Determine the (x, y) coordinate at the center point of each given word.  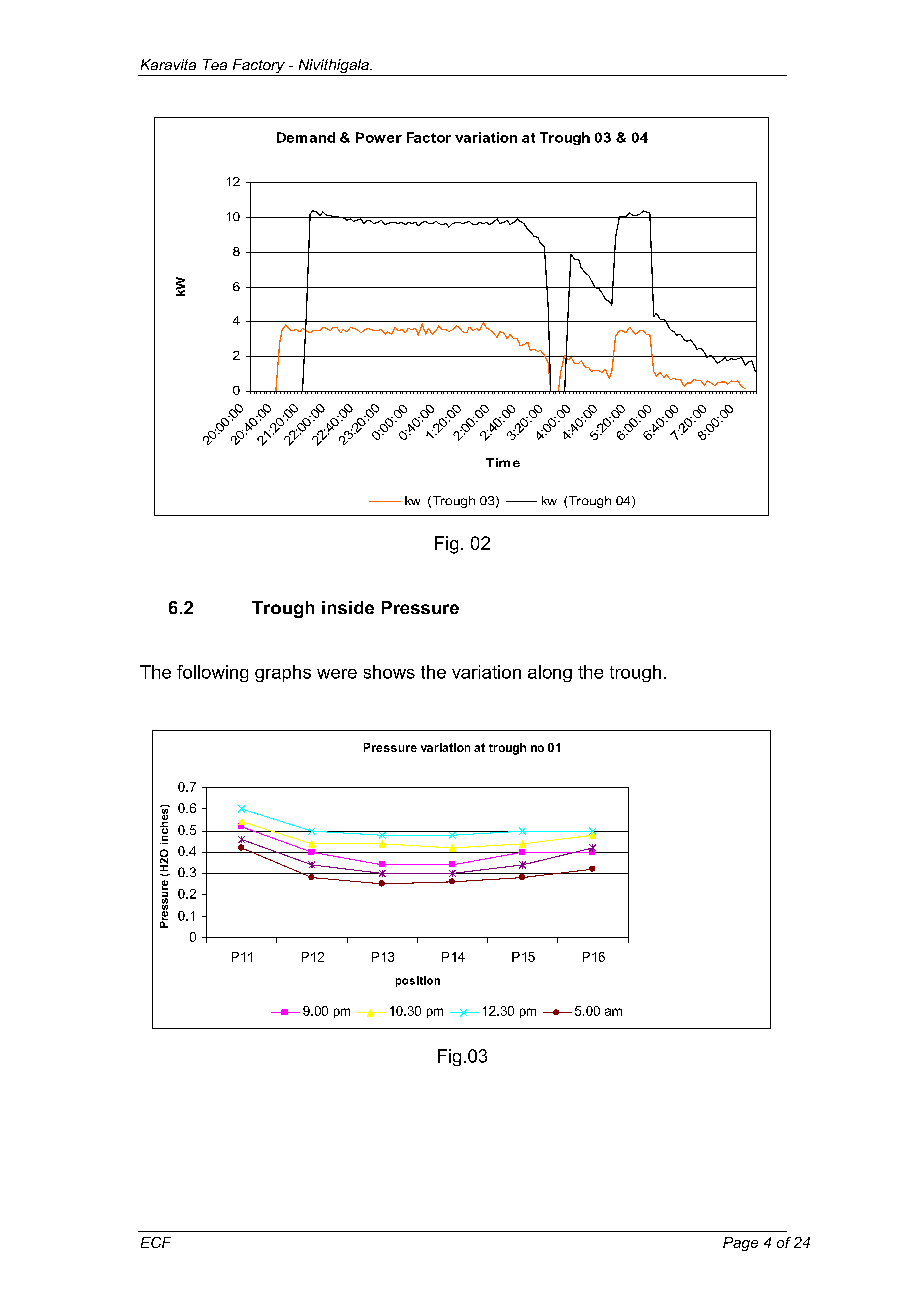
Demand (306, 137)
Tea (215, 64)
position (418, 981)
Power (379, 137)
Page (740, 1244)
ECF (156, 1242)
